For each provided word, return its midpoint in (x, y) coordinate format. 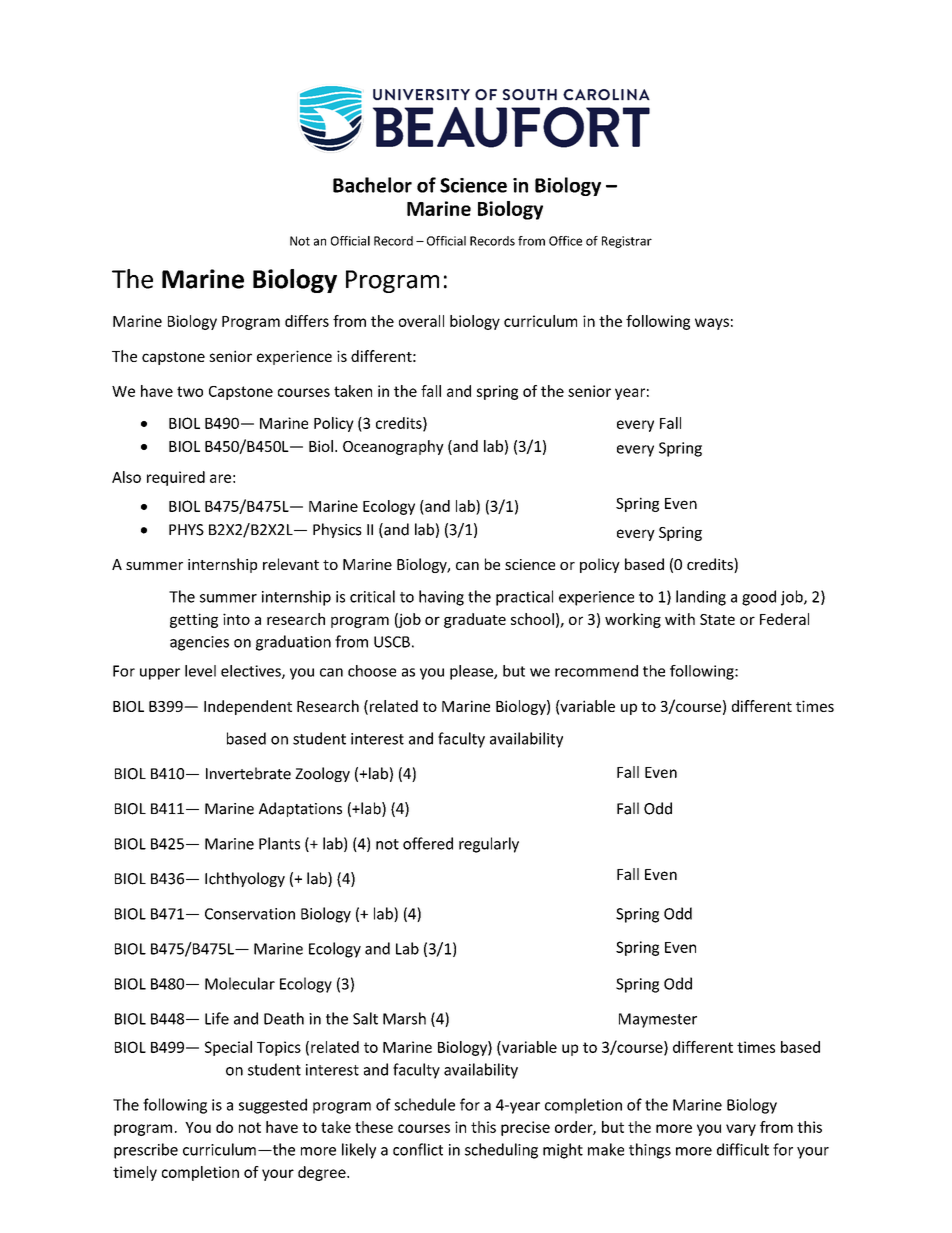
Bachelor (372, 185)
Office (565, 241)
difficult (743, 1149)
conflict (418, 1149)
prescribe (146, 1151)
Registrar (627, 242)
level (200, 671)
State (717, 619)
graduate (475, 620)
